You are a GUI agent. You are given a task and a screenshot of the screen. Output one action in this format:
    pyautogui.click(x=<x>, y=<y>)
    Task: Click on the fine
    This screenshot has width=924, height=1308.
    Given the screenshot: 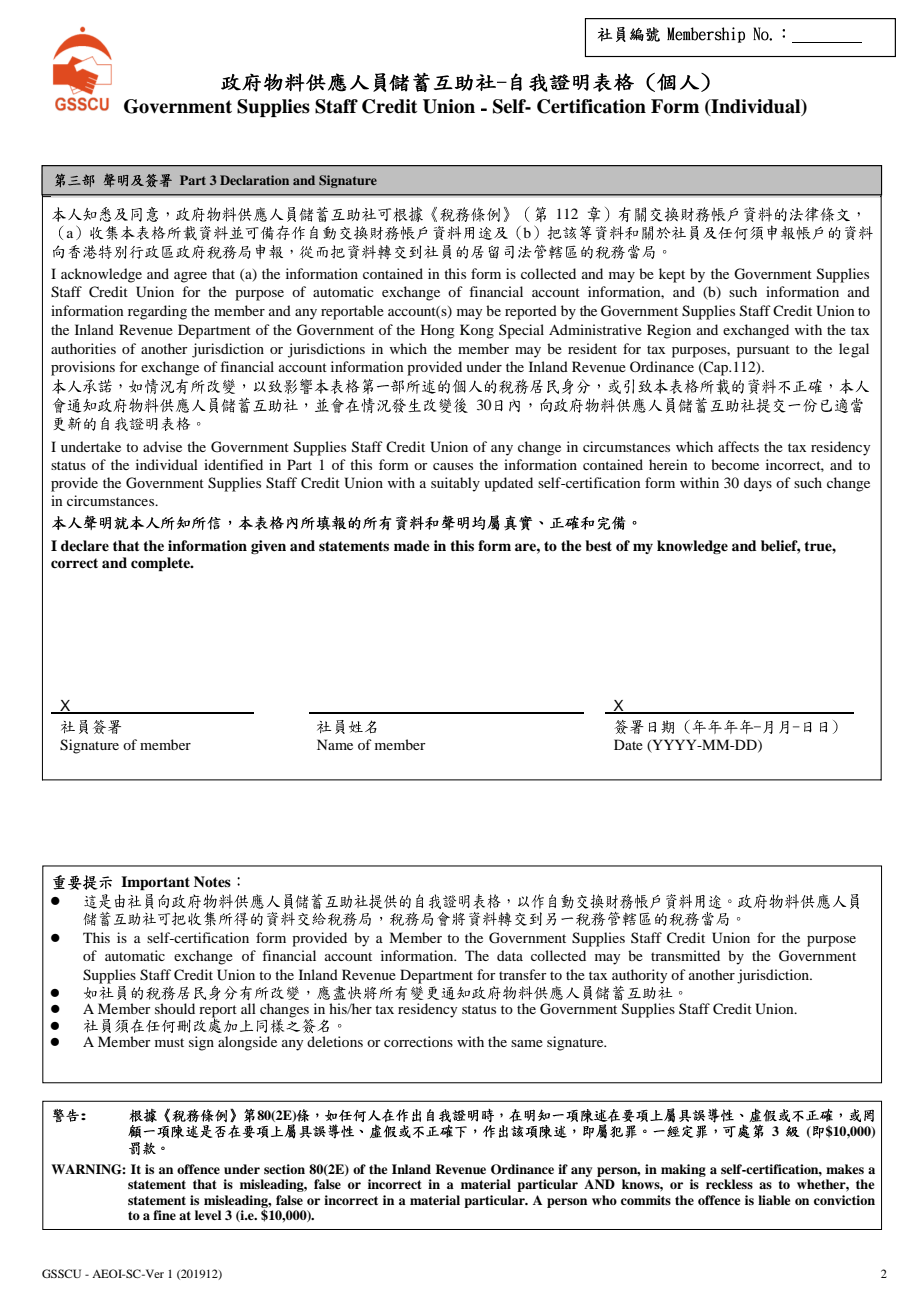 What is the action you would take?
    pyautogui.click(x=164, y=1215)
